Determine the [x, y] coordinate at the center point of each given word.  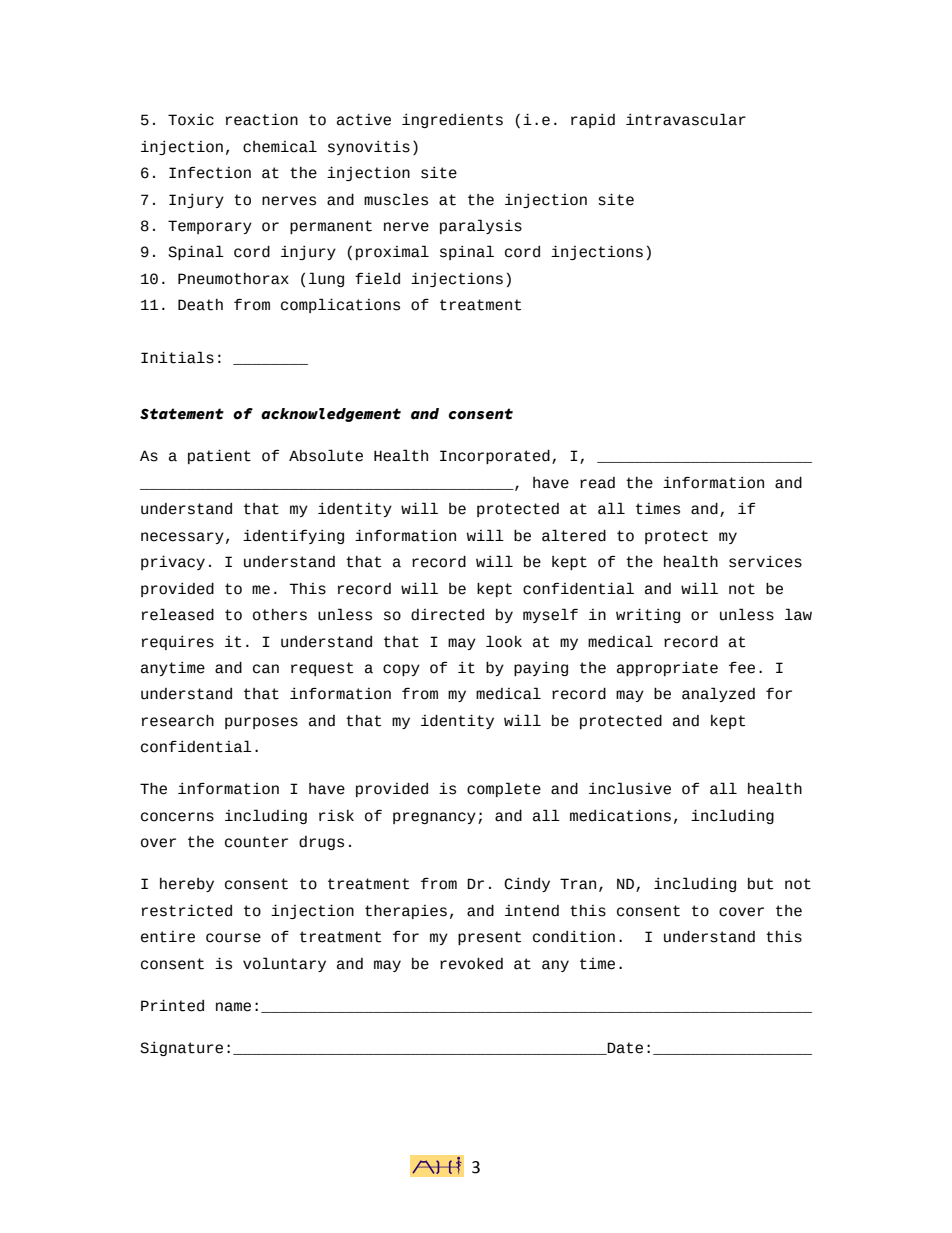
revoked [471, 964]
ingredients [452, 121]
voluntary [284, 964]
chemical [280, 146]
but [760, 884]
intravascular [686, 119]
